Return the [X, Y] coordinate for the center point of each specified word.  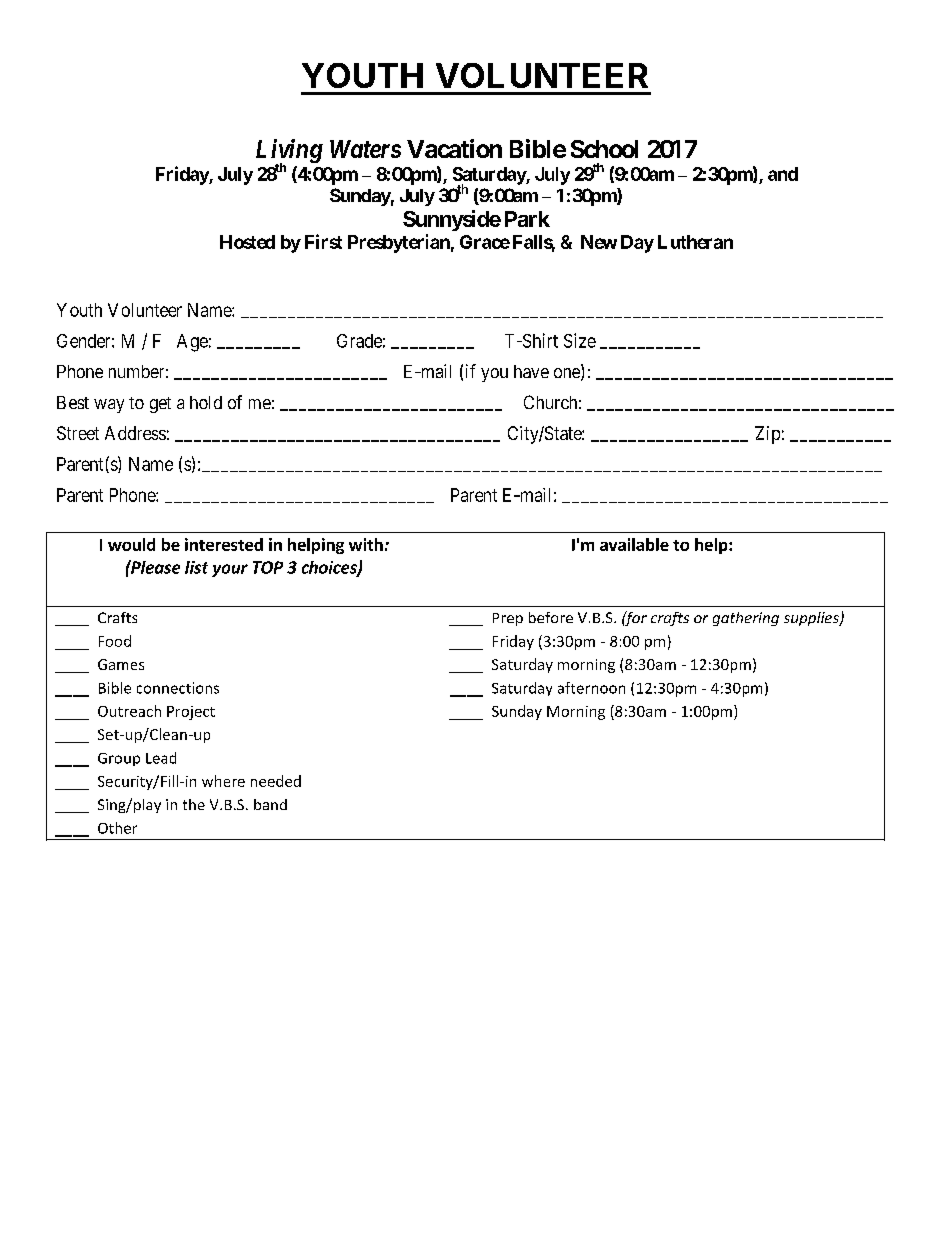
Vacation [454, 148]
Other [117, 828]
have [531, 371]
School [604, 149]
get [160, 405]
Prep [508, 619]
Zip [767, 435]
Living [289, 152]
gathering [746, 619]
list [196, 567]
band [270, 804]
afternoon [591, 688]
